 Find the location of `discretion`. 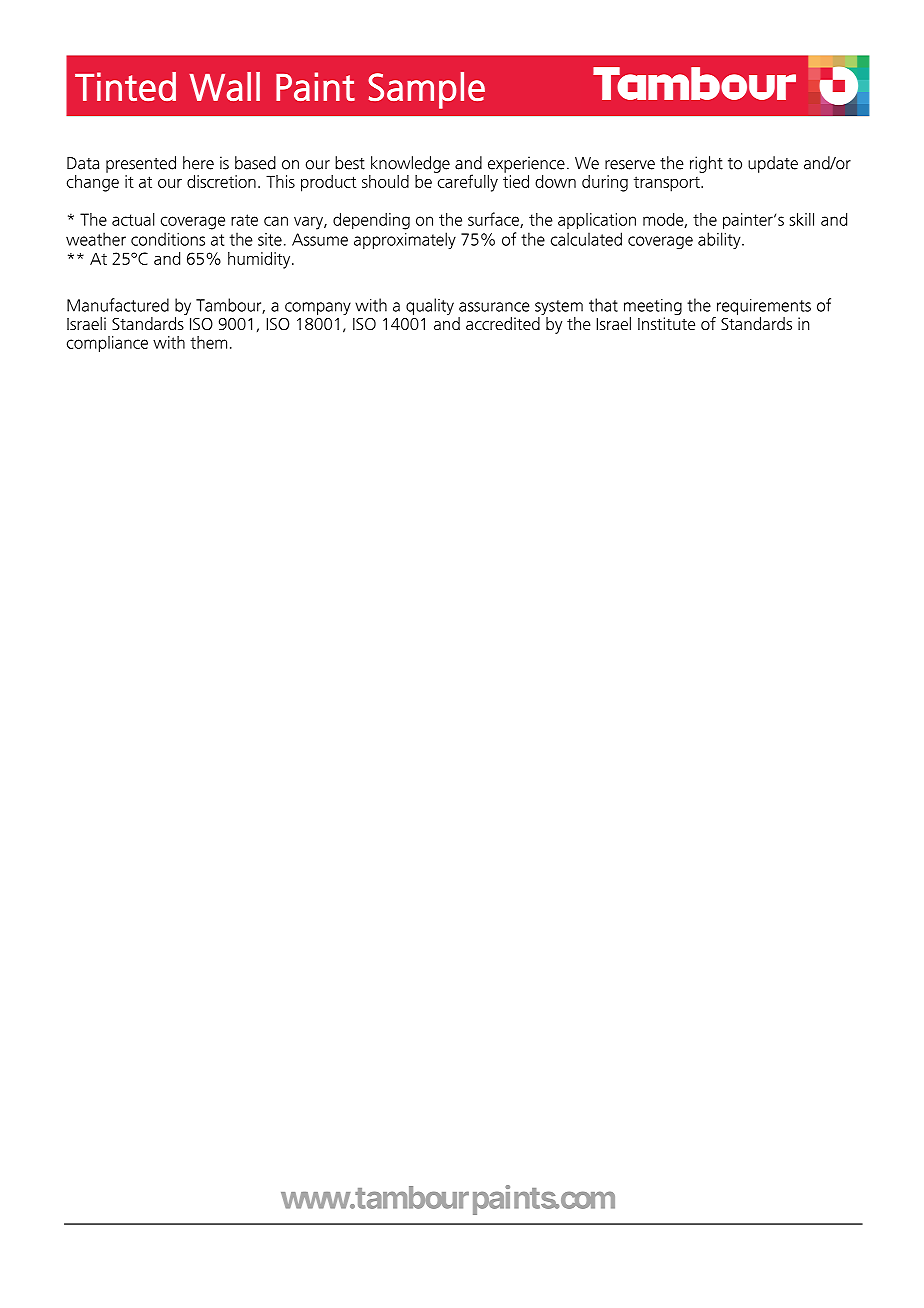

discretion is located at coordinates (221, 181).
